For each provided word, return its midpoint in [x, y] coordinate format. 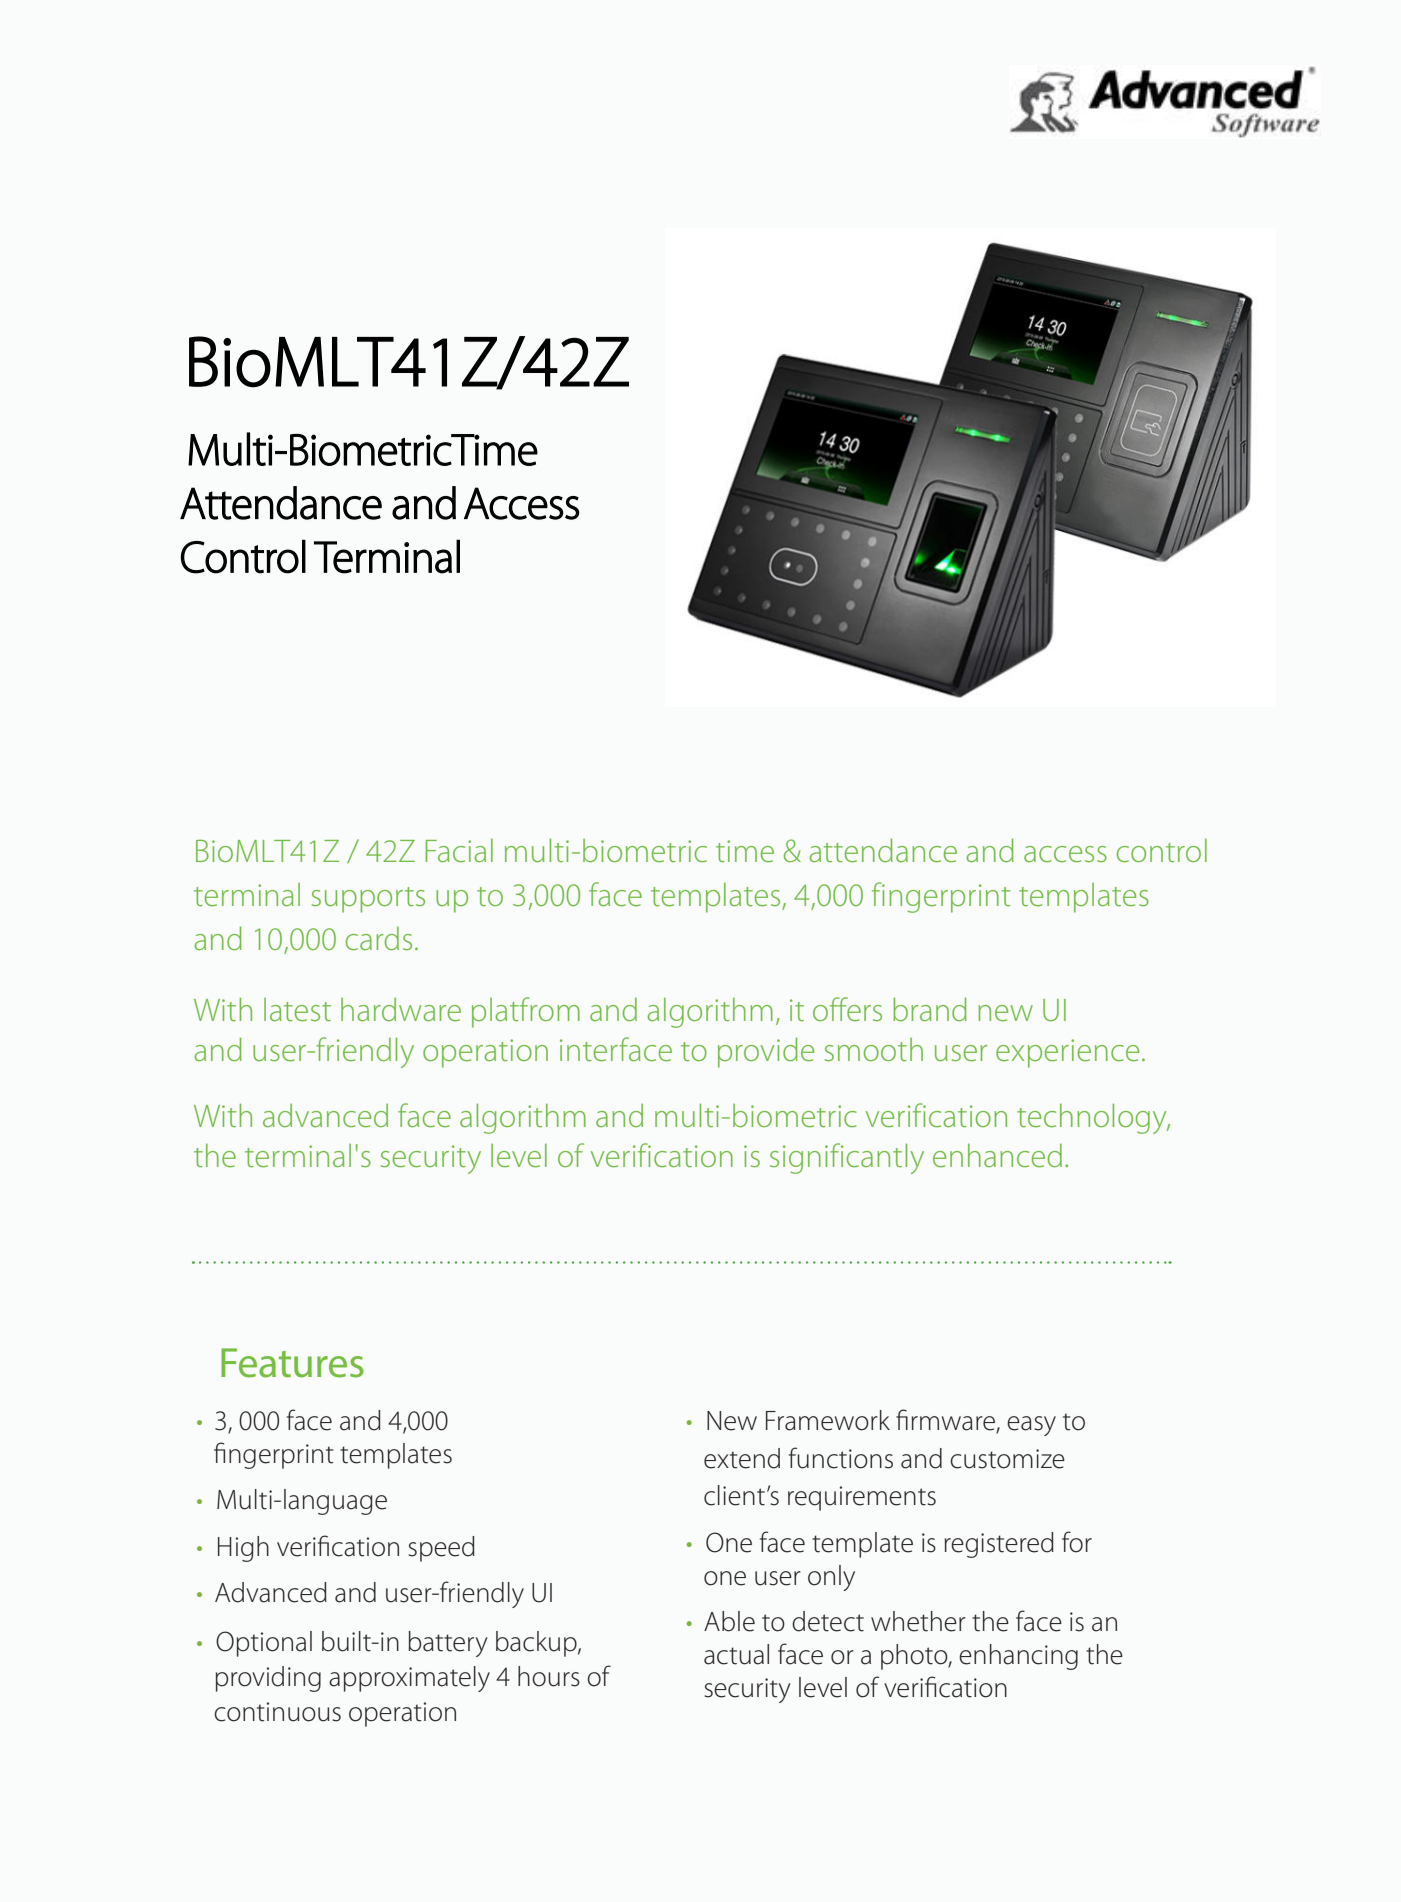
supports [368, 900]
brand [930, 1009]
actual [736, 1654]
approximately [409, 1679]
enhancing [1018, 1657]
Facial [459, 850]
